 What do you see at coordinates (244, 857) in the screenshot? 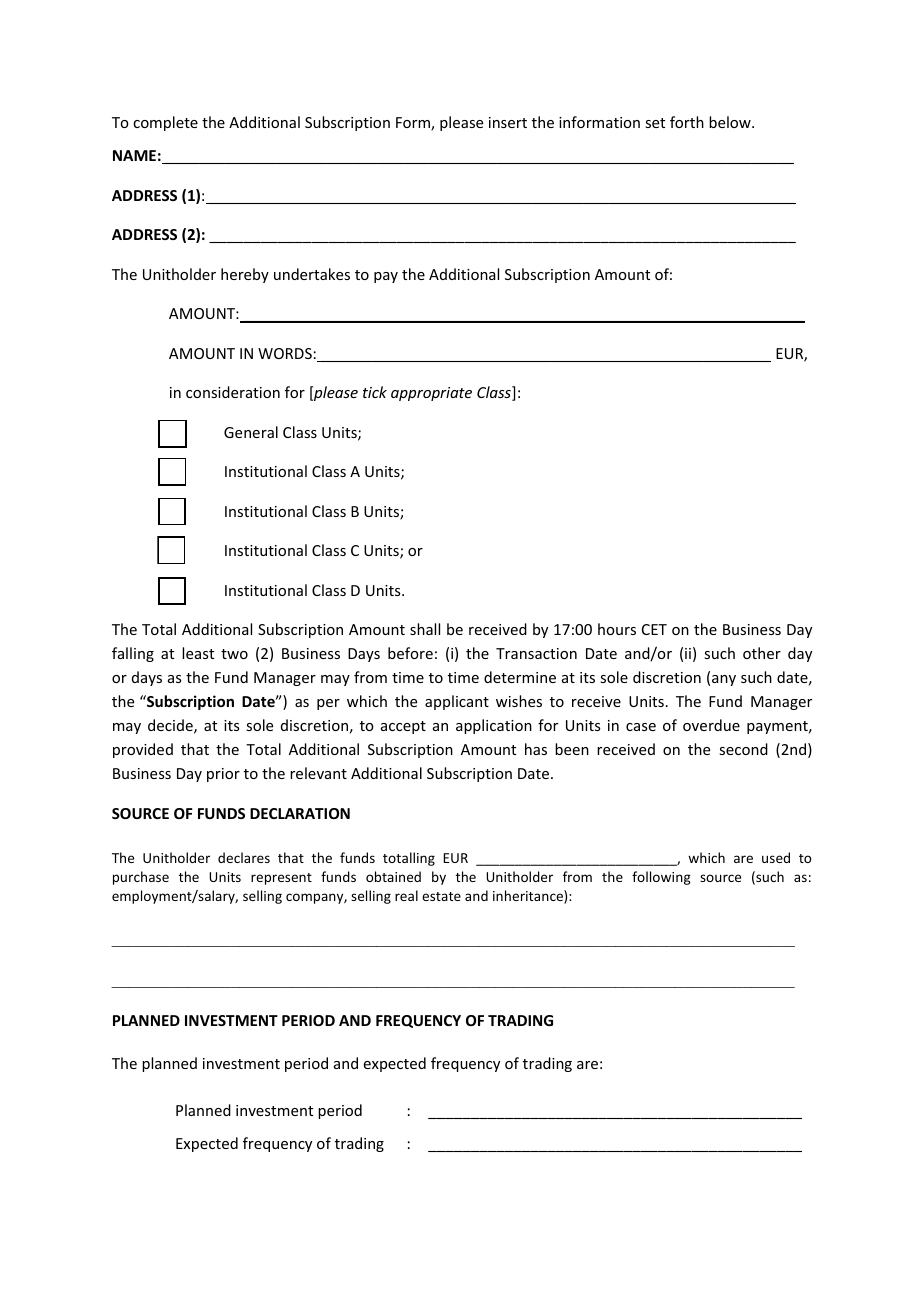
I see `declares` at bounding box center [244, 857].
